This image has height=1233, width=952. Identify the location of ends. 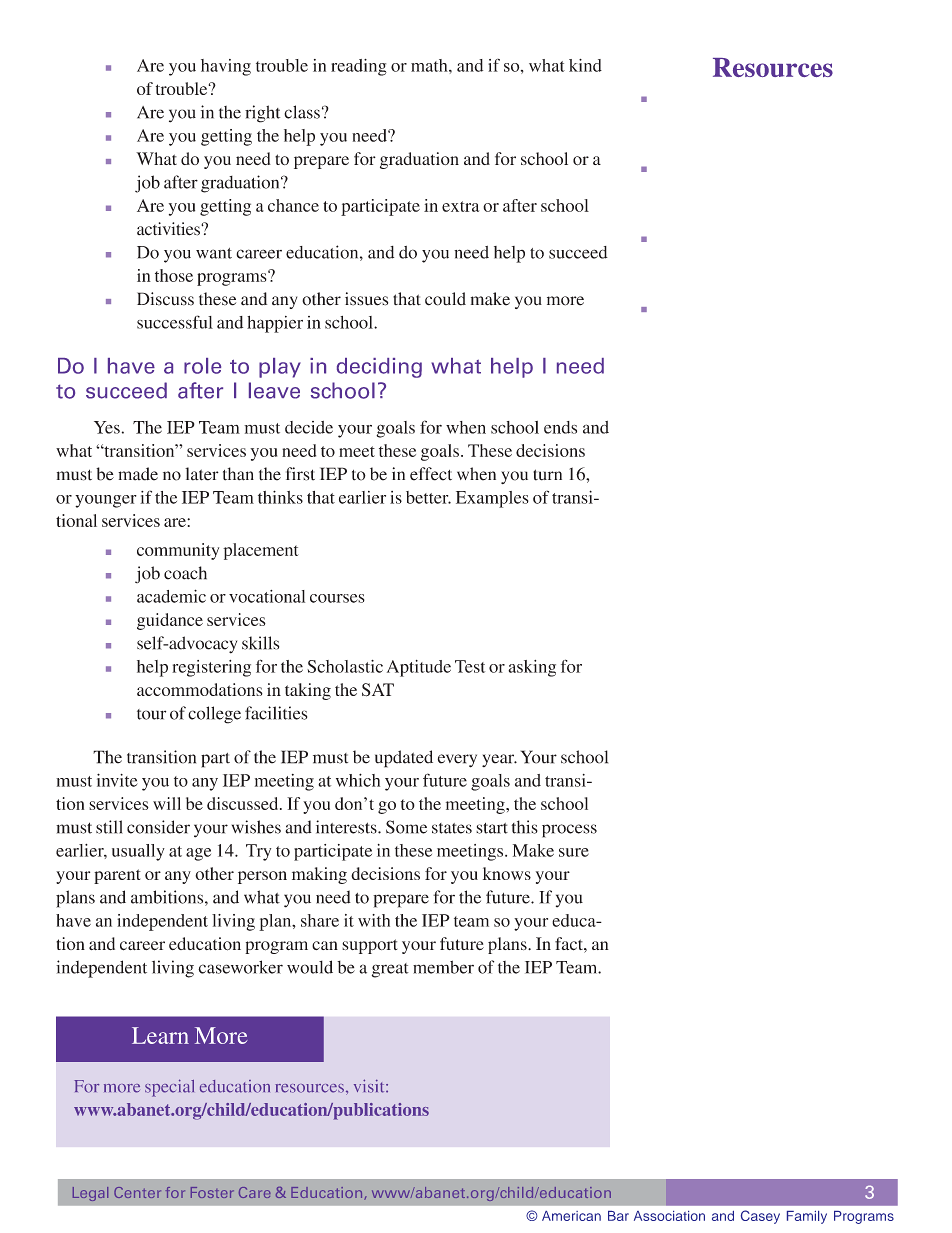
(560, 427).
